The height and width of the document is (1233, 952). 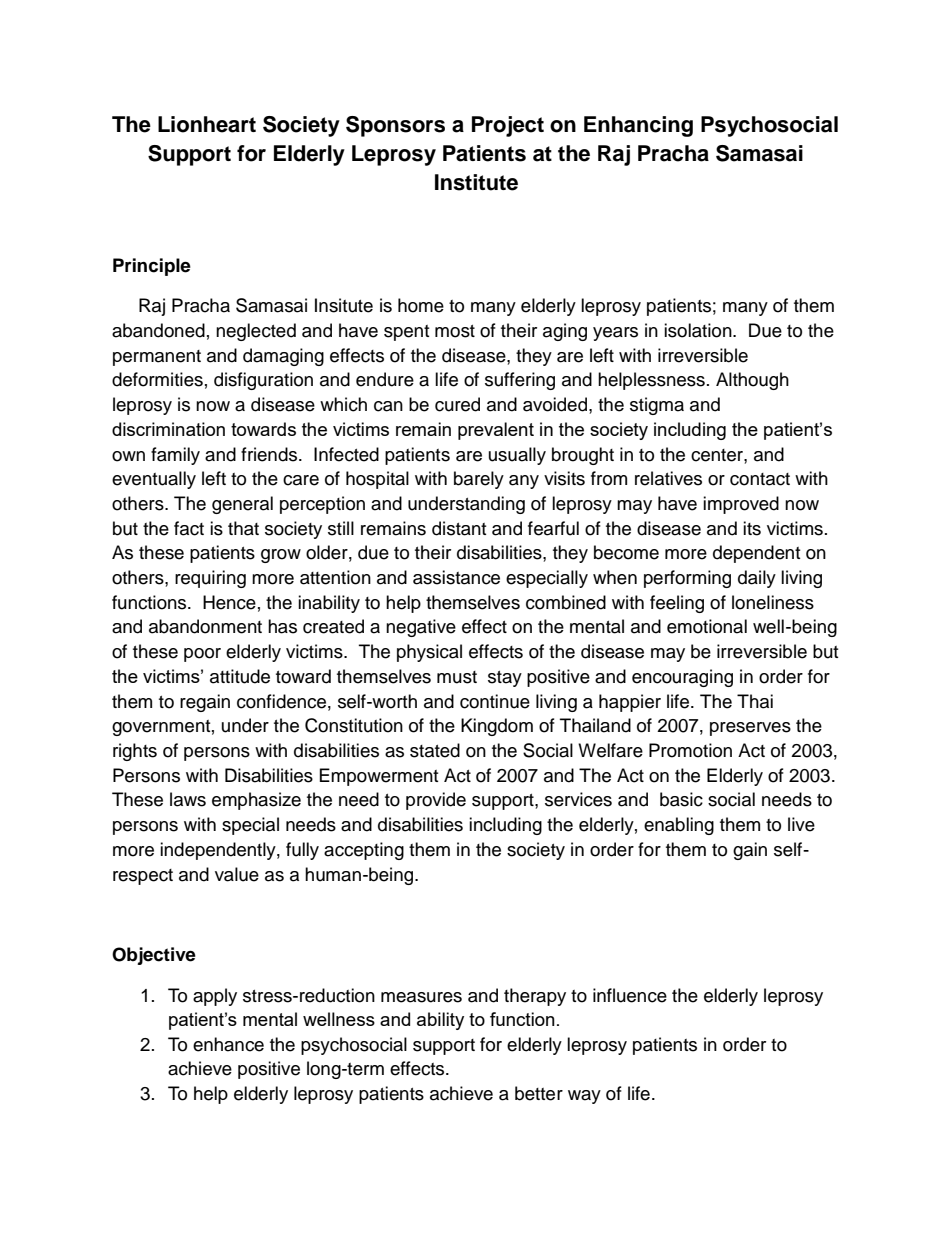 What do you see at coordinates (630, 995) in the document?
I see `influence` at bounding box center [630, 995].
